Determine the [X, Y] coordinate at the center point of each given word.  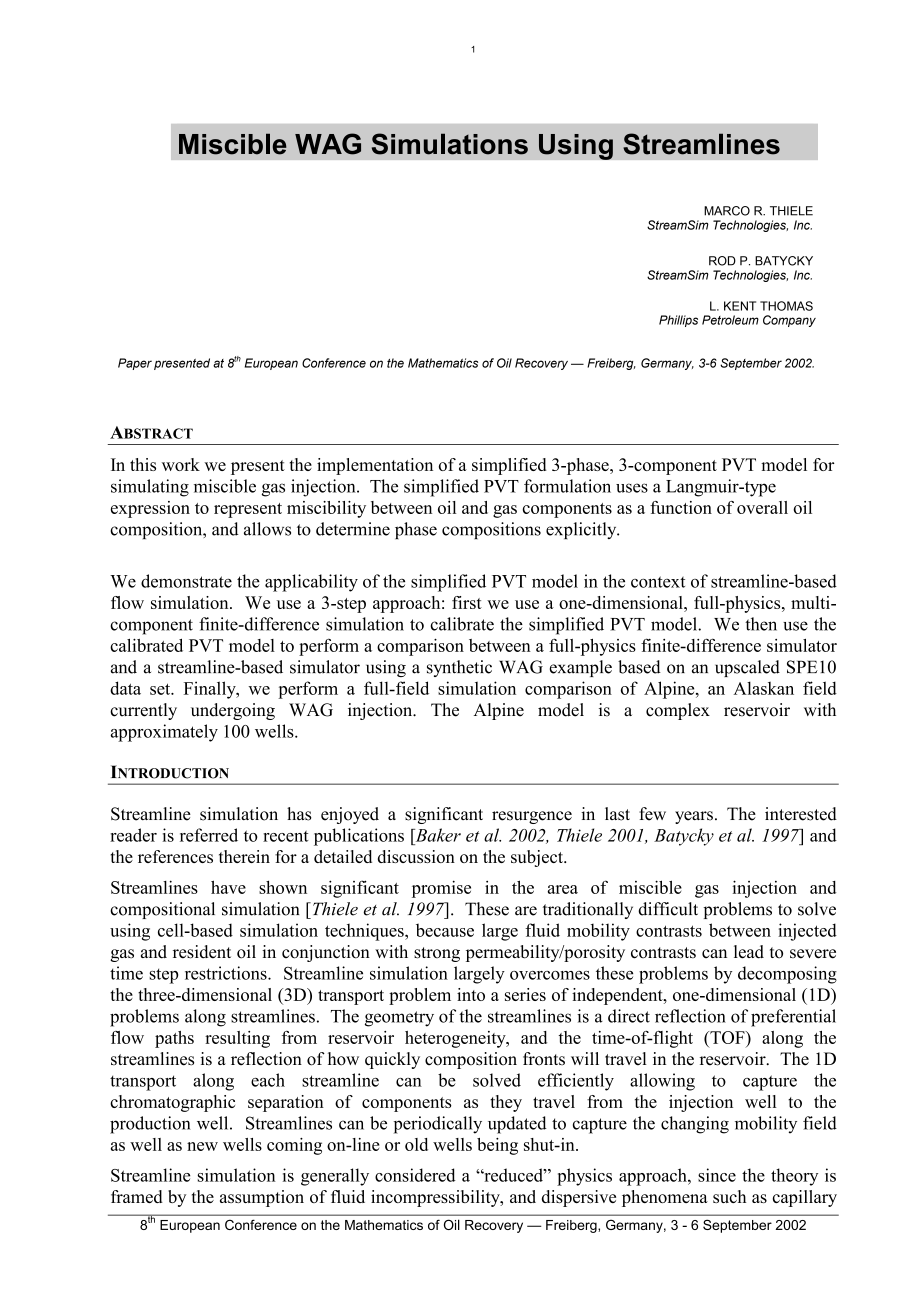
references [175, 856]
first [467, 602]
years [694, 817]
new [202, 1146]
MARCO [727, 211]
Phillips [678, 321]
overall [762, 507]
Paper [135, 364]
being [497, 1146]
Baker [437, 835]
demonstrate [186, 581]
